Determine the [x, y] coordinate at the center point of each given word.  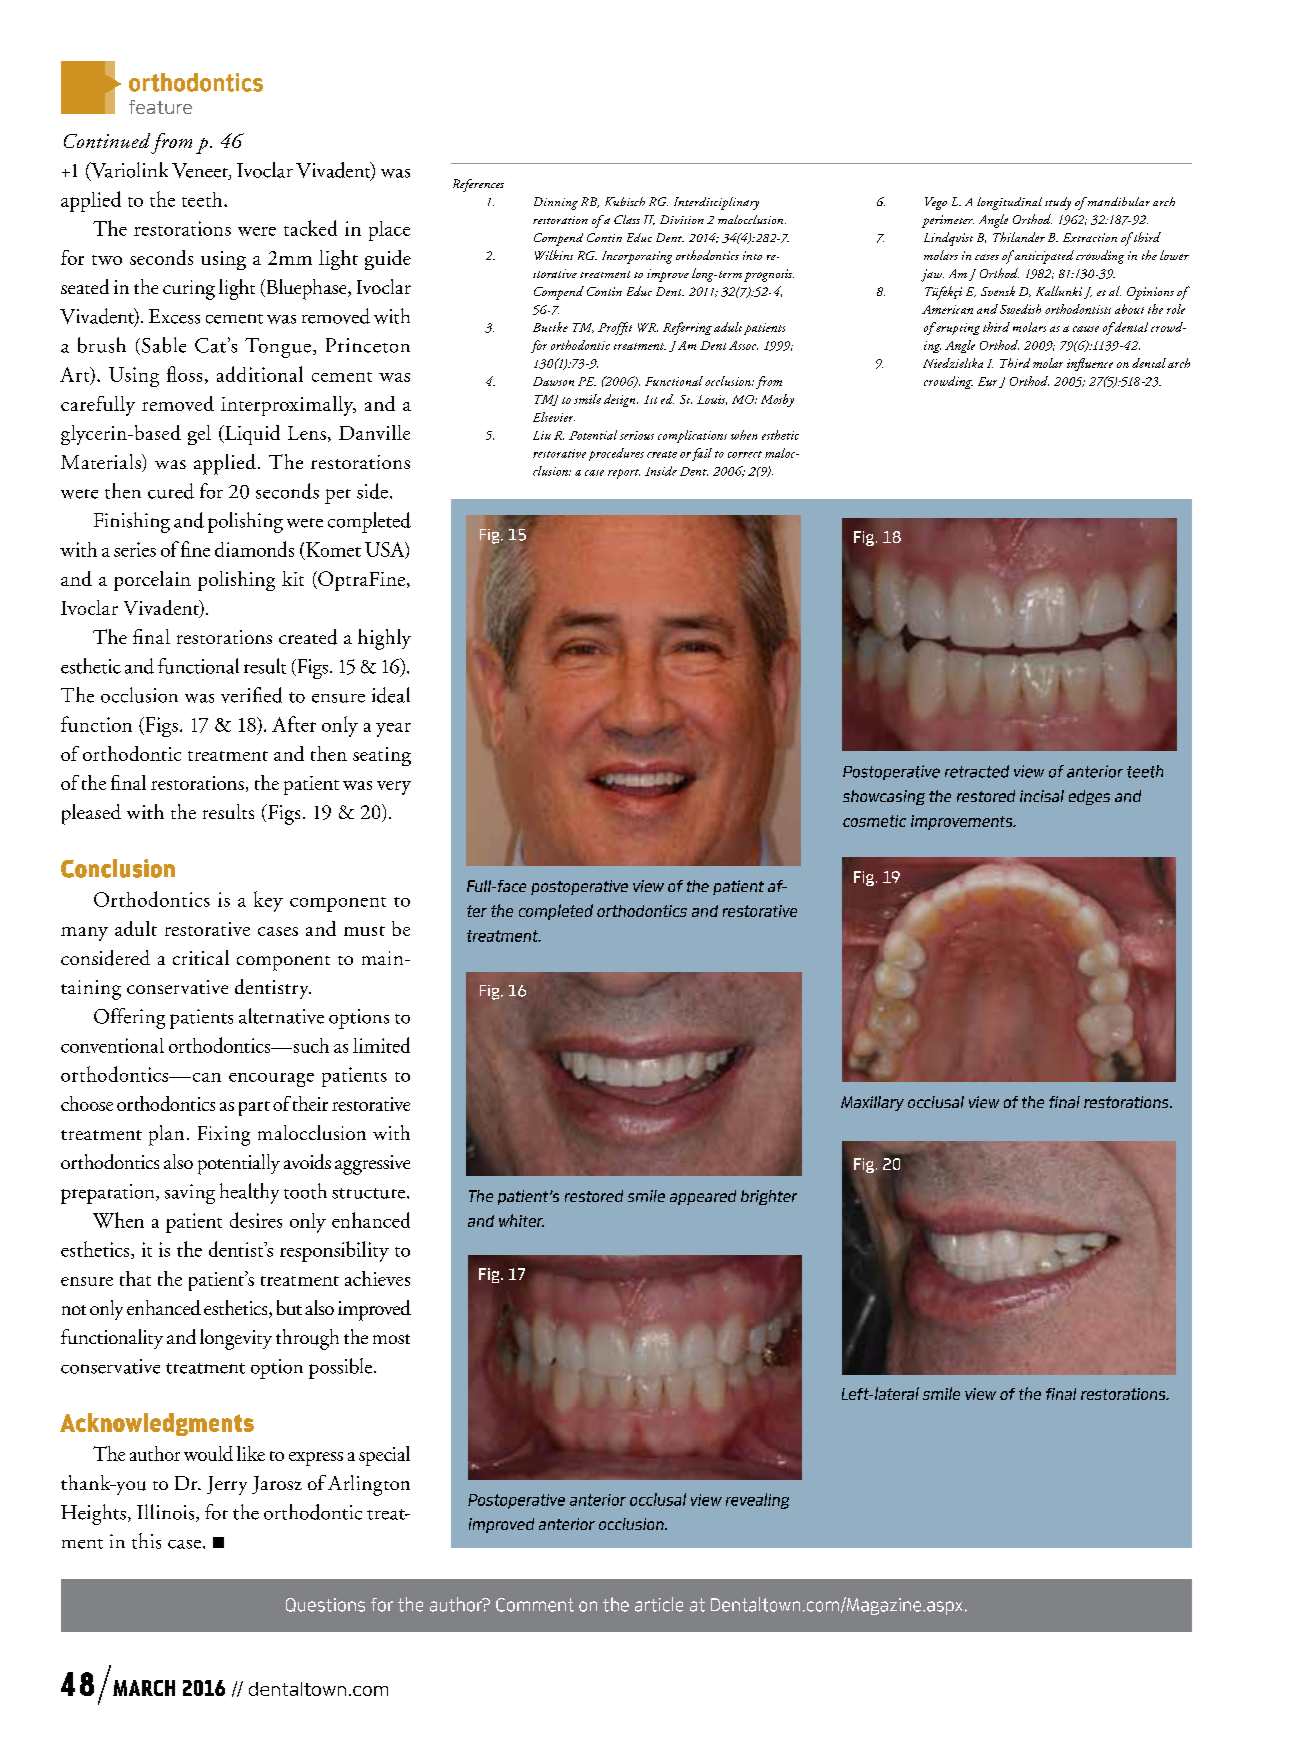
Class [627, 219]
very [394, 788]
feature [160, 107]
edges [1089, 797]
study [1058, 203]
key [268, 901]
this [146, 1541]
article [659, 1604]
